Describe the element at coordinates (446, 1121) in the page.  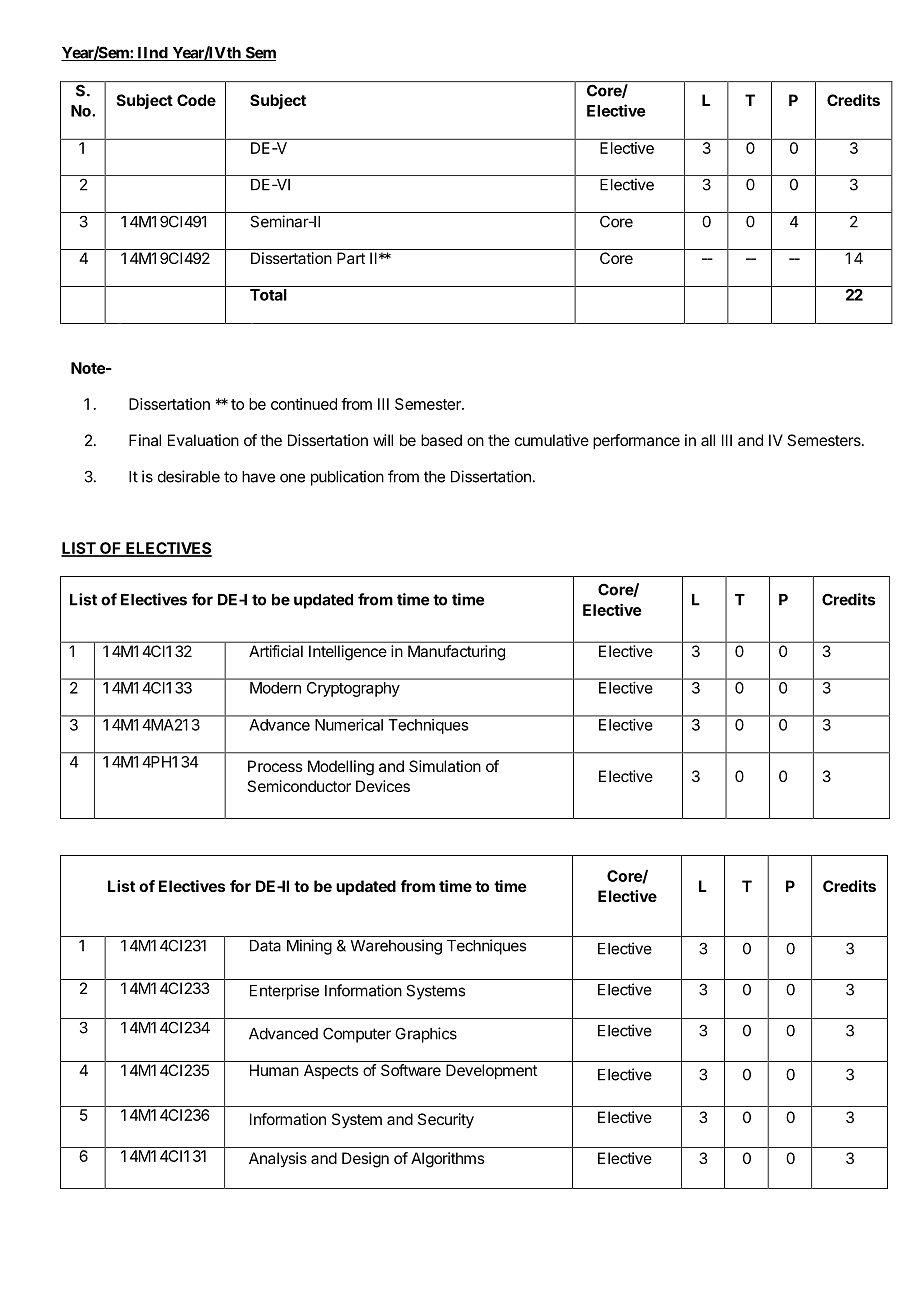
I see `Security` at that location.
